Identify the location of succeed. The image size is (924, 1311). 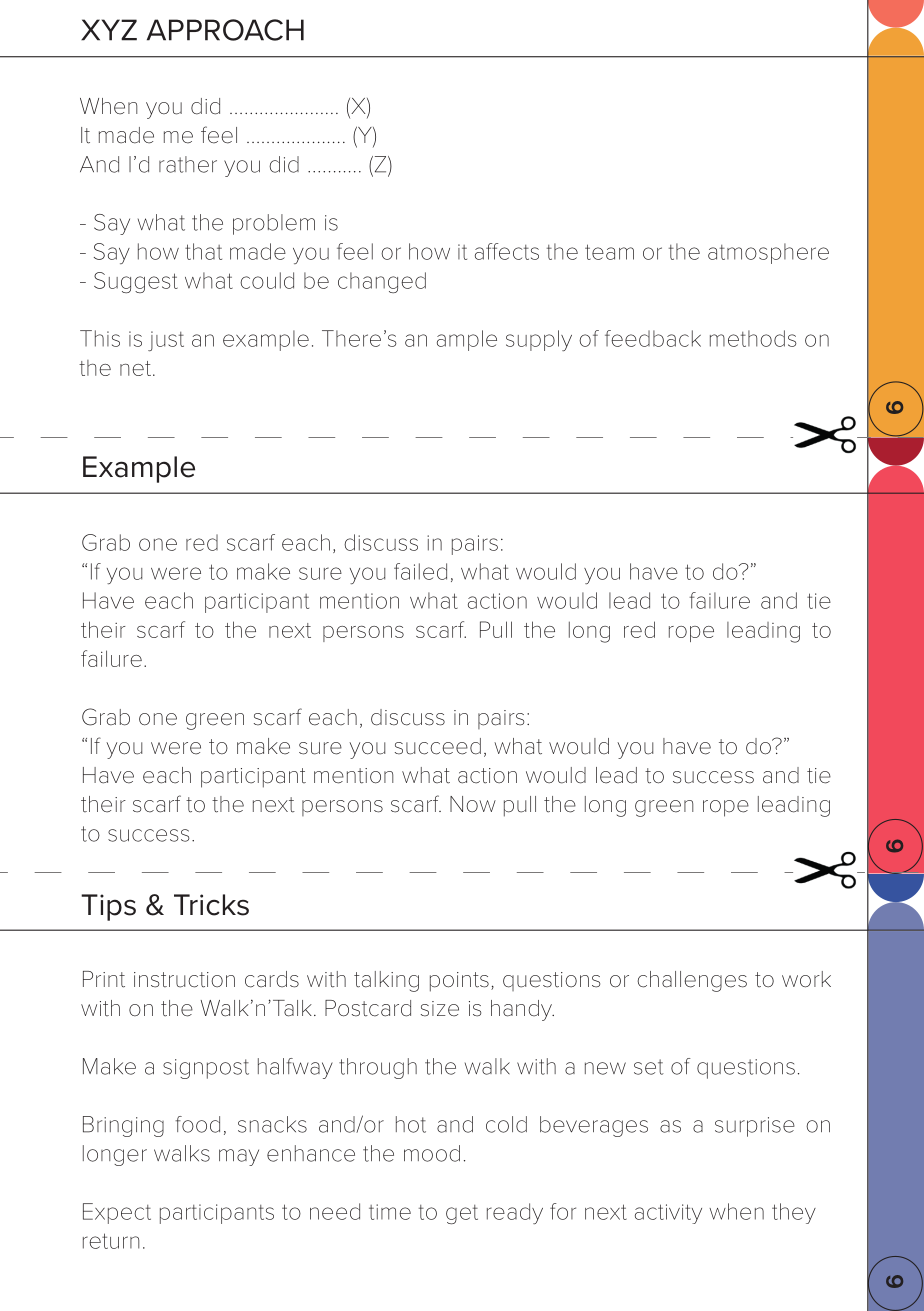
(438, 746).
